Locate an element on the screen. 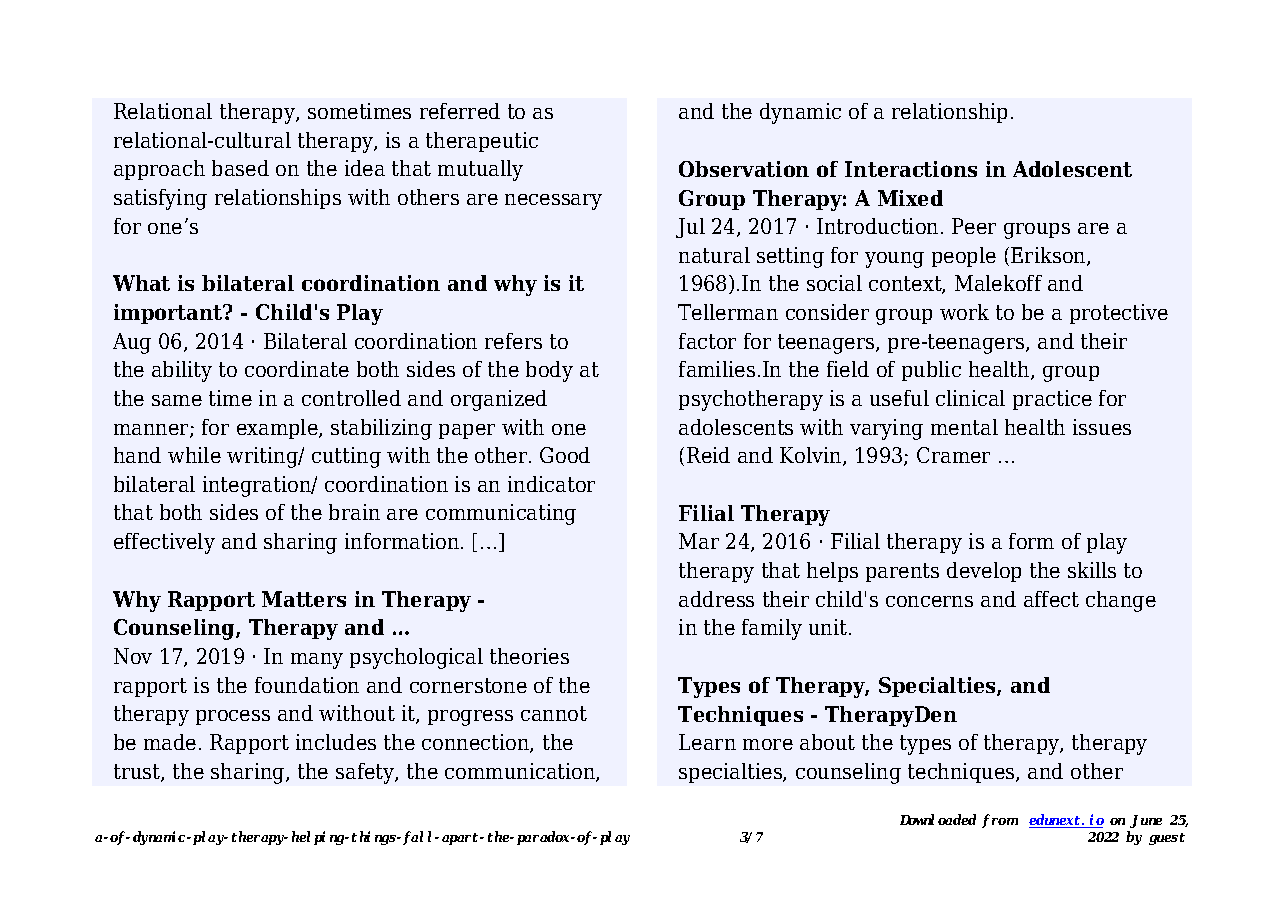  includes is located at coordinates (336, 742).
